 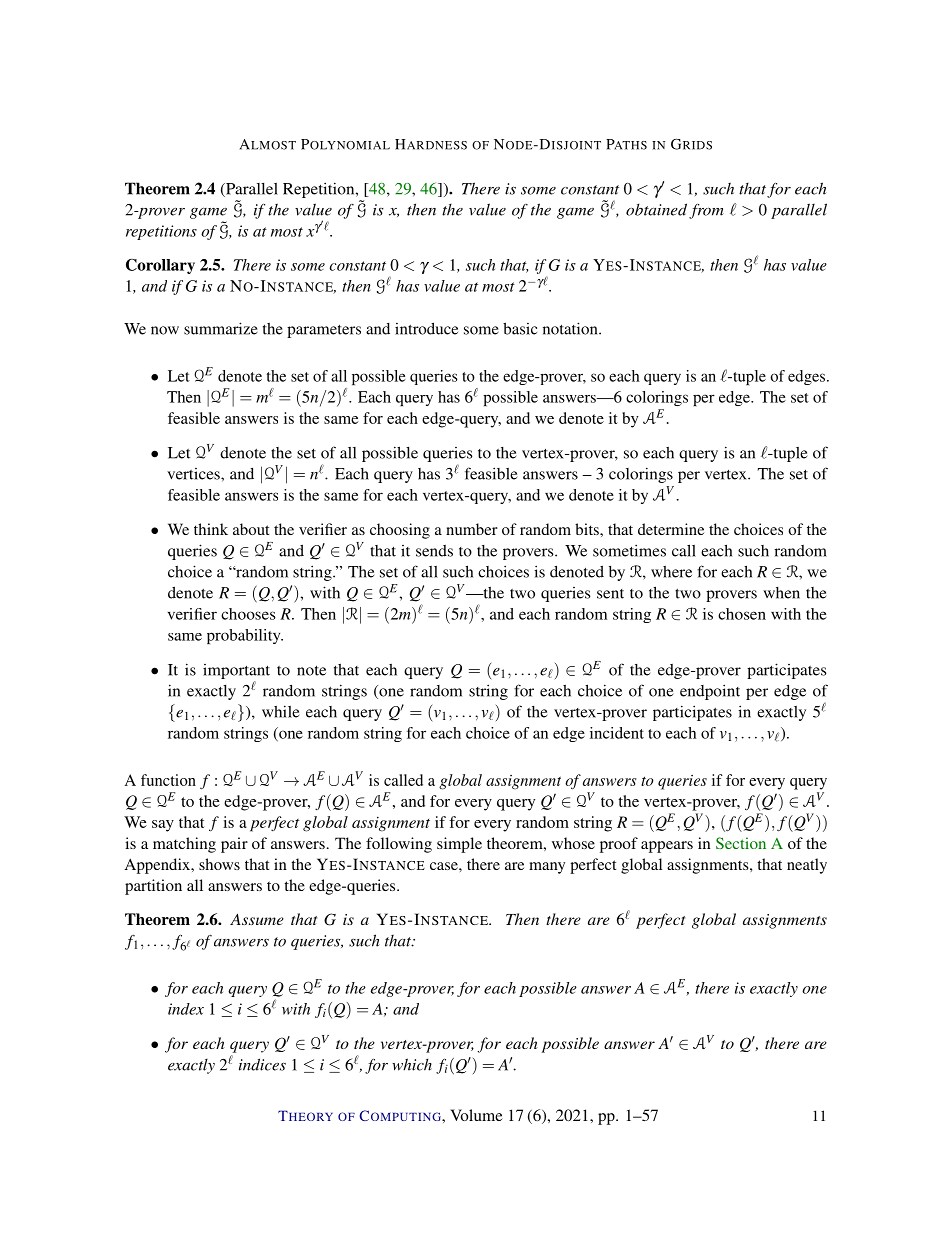 What do you see at coordinates (476, 1115) in the image?
I see `Volume` at bounding box center [476, 1115].
